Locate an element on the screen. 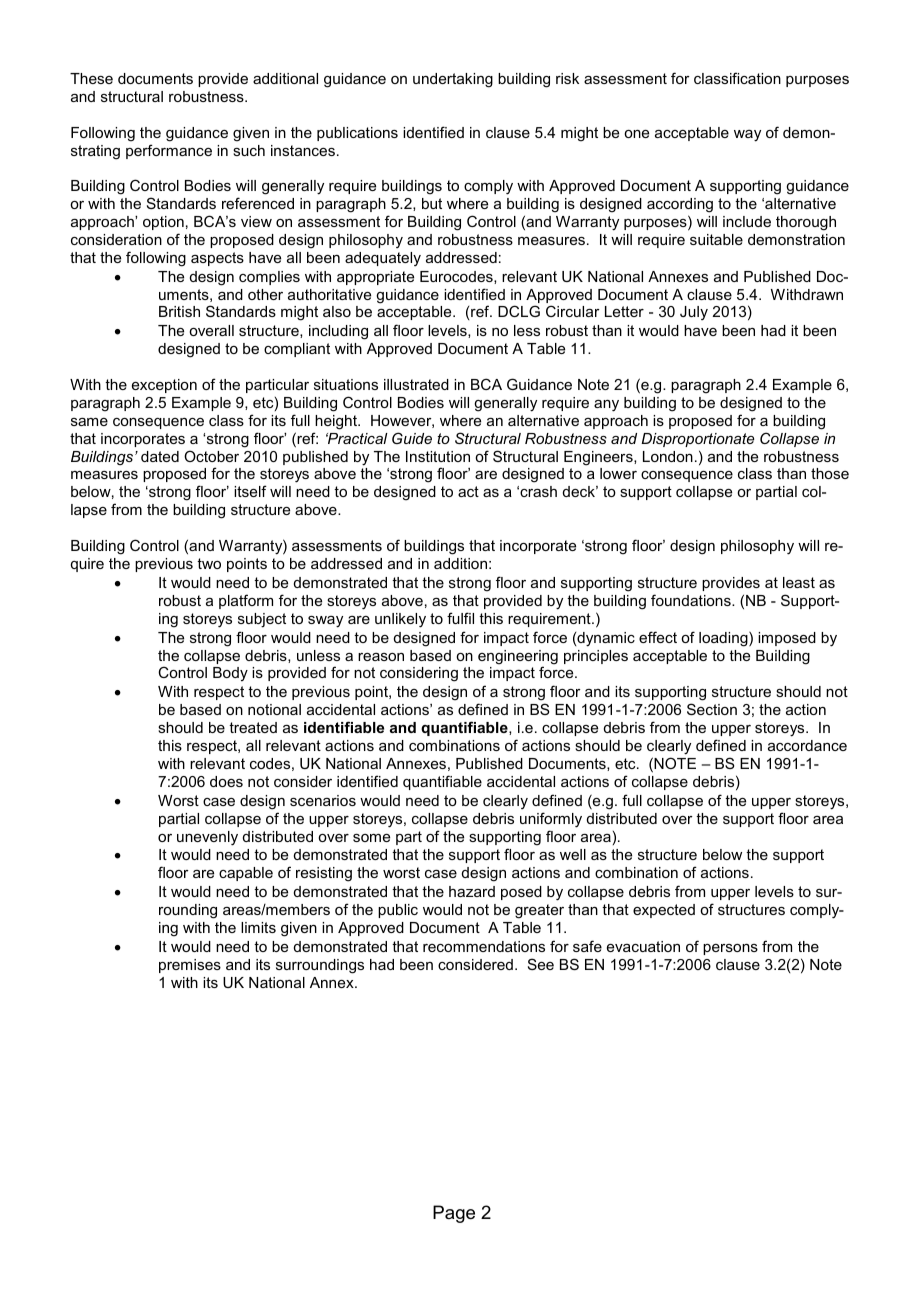 This screenshot has width=924, height=1308. undertaking is located at coordinates (453, 80).
